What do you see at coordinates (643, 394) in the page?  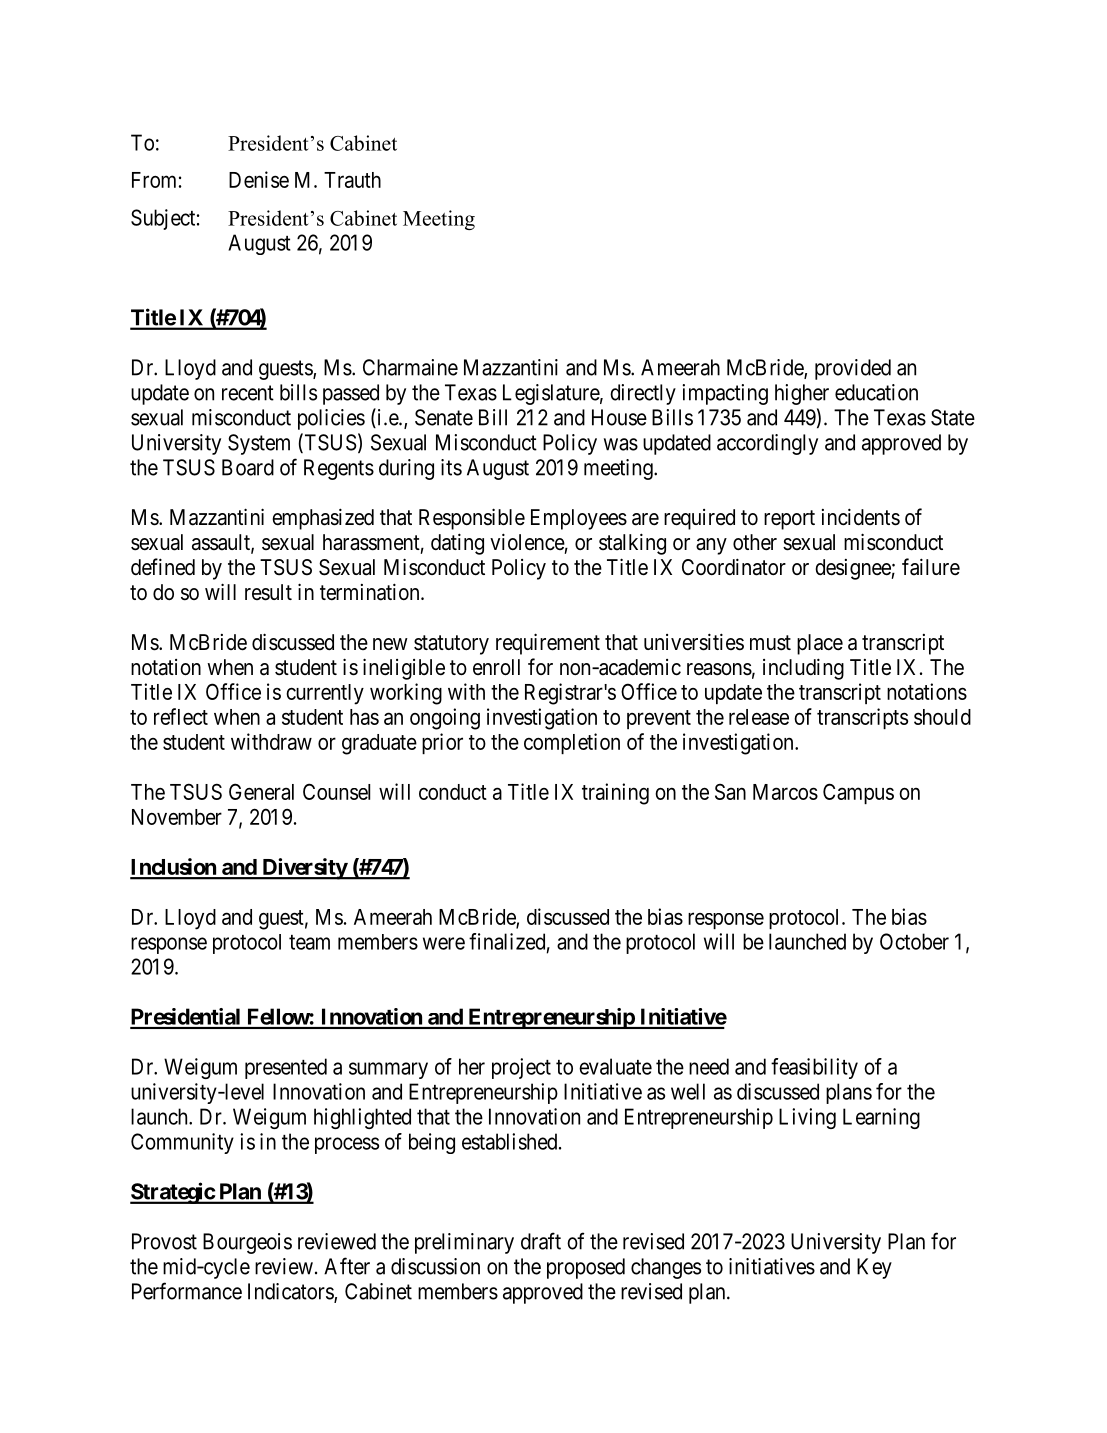 I see `directly` at bounding box center [643, 394].
